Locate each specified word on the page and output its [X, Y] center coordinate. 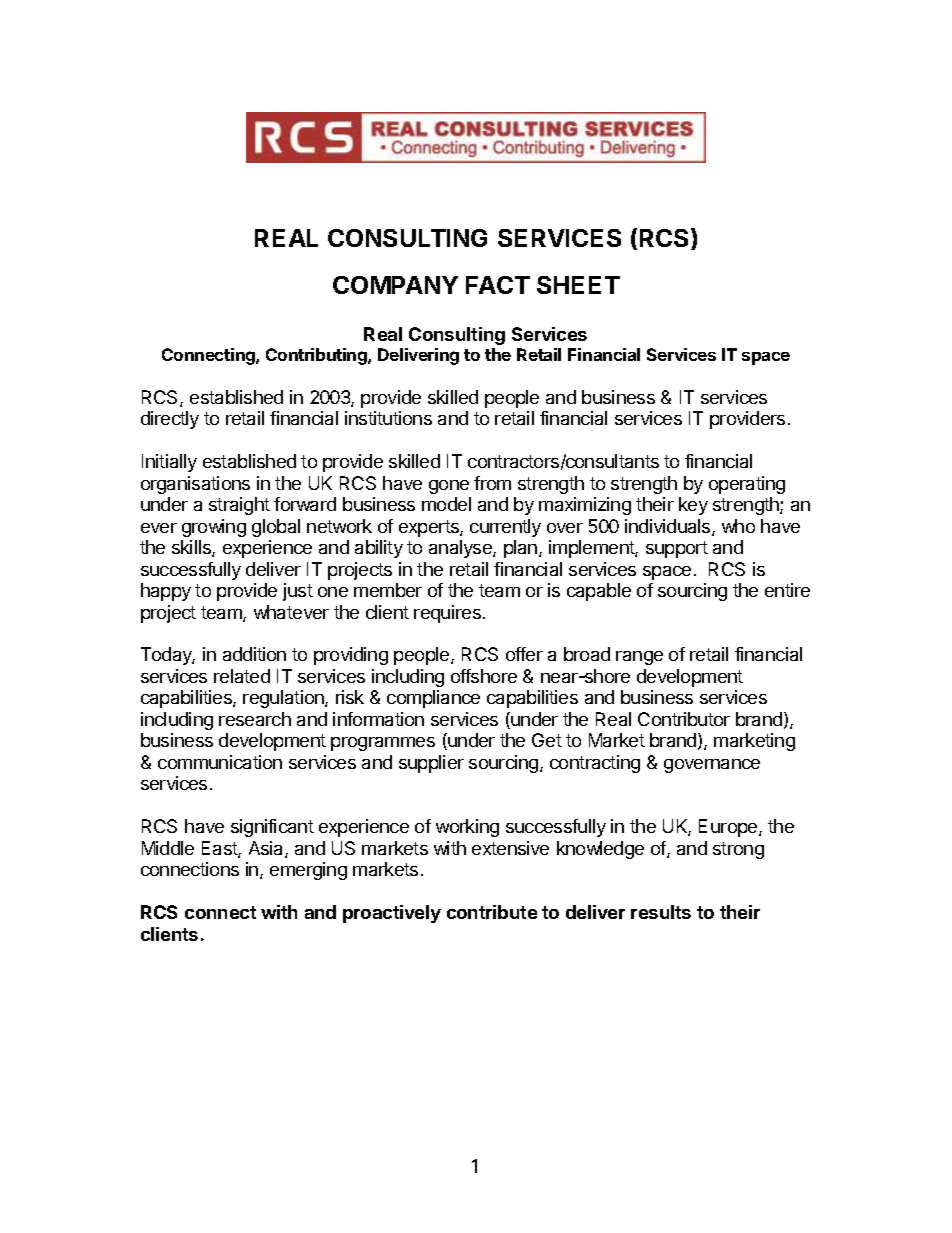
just [298, 592]
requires [447, 614]
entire [787, 590]
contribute [492, 912]
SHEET [578, 285]
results [661, 912]
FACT [498, 285]
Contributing [317, 356]
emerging [308, 871]
